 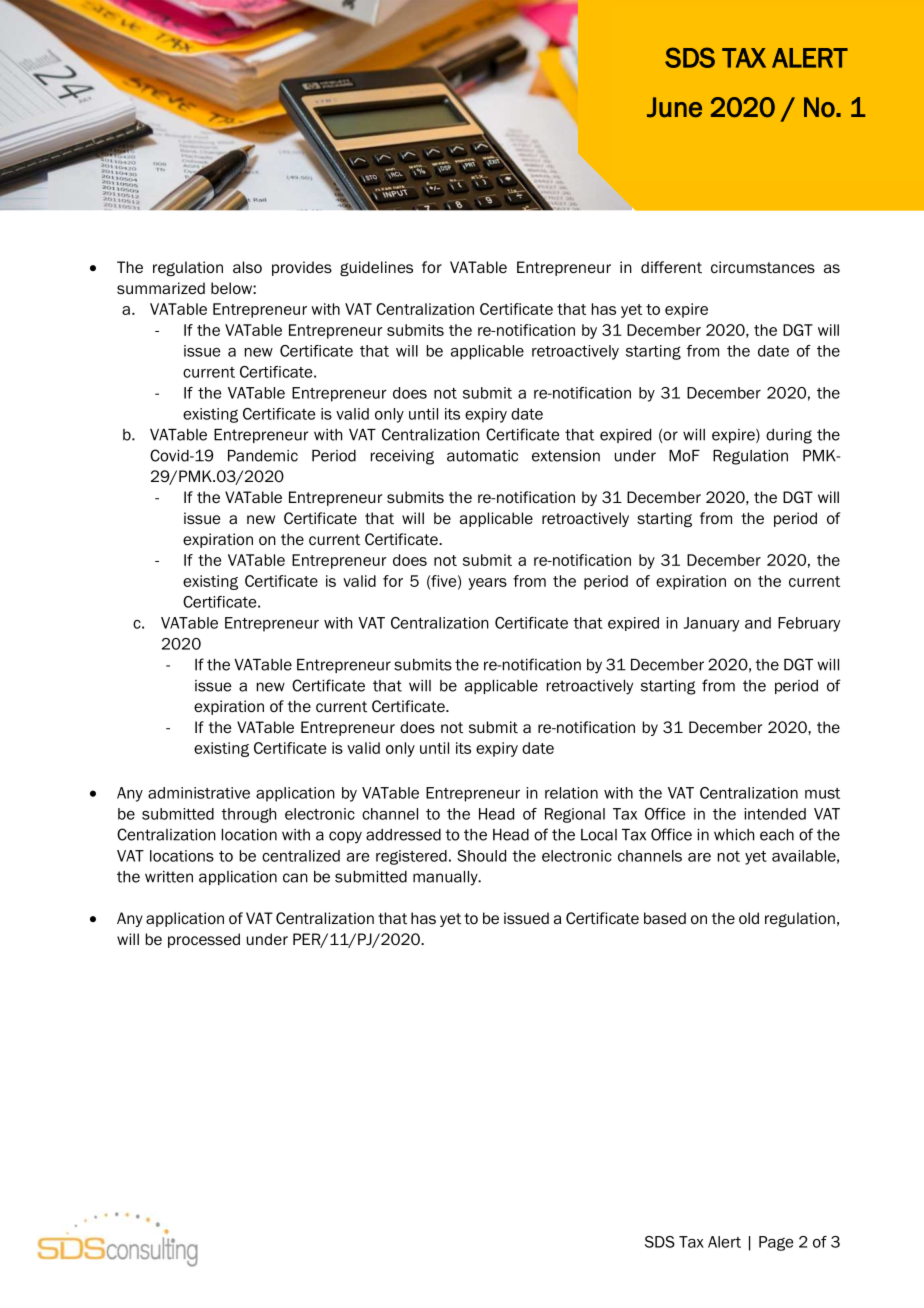 I want to click on old, so click(x=749, y=918).
